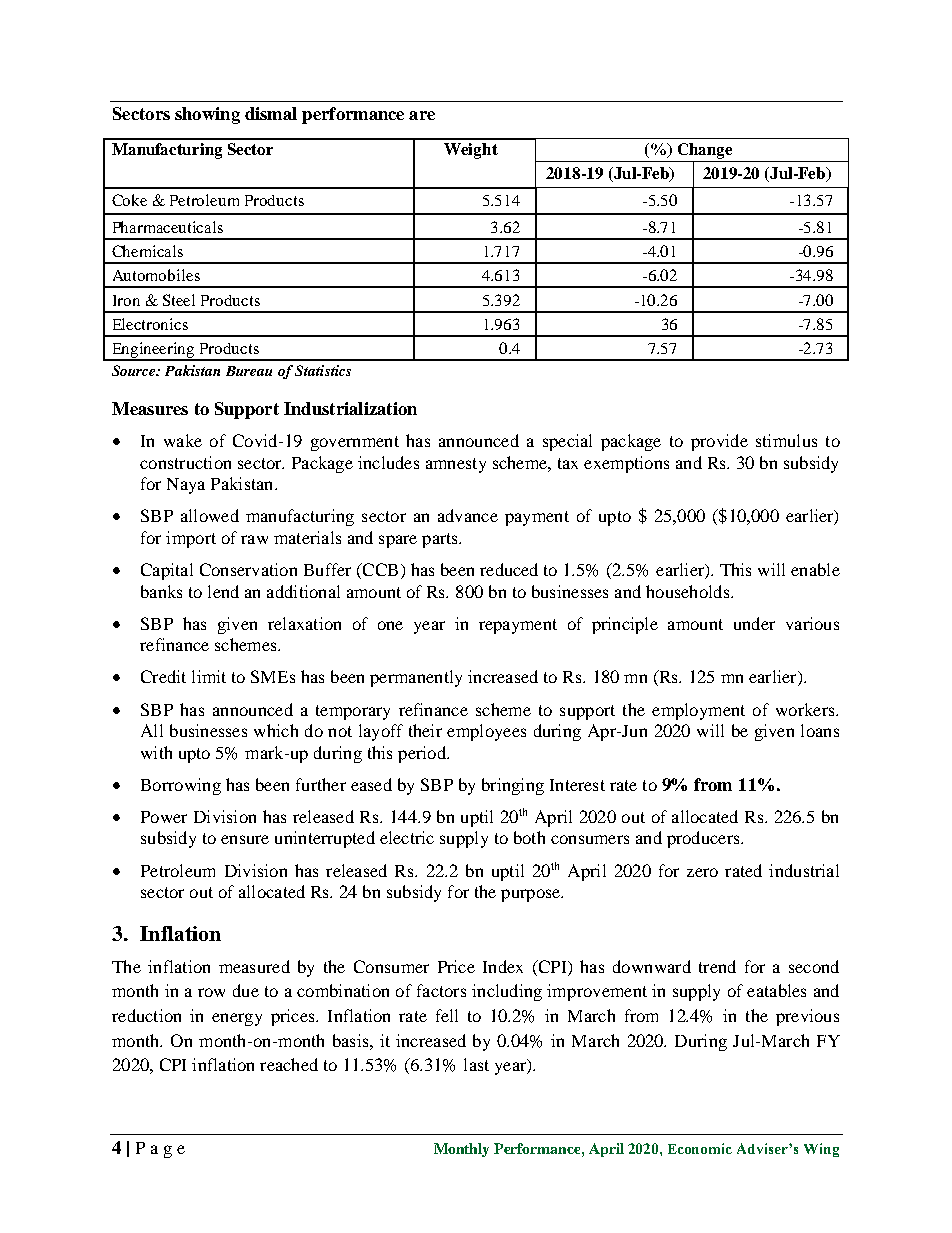  Describe the element at coordinates (719, 442) in the screenshot. I see `provide` at that location.
